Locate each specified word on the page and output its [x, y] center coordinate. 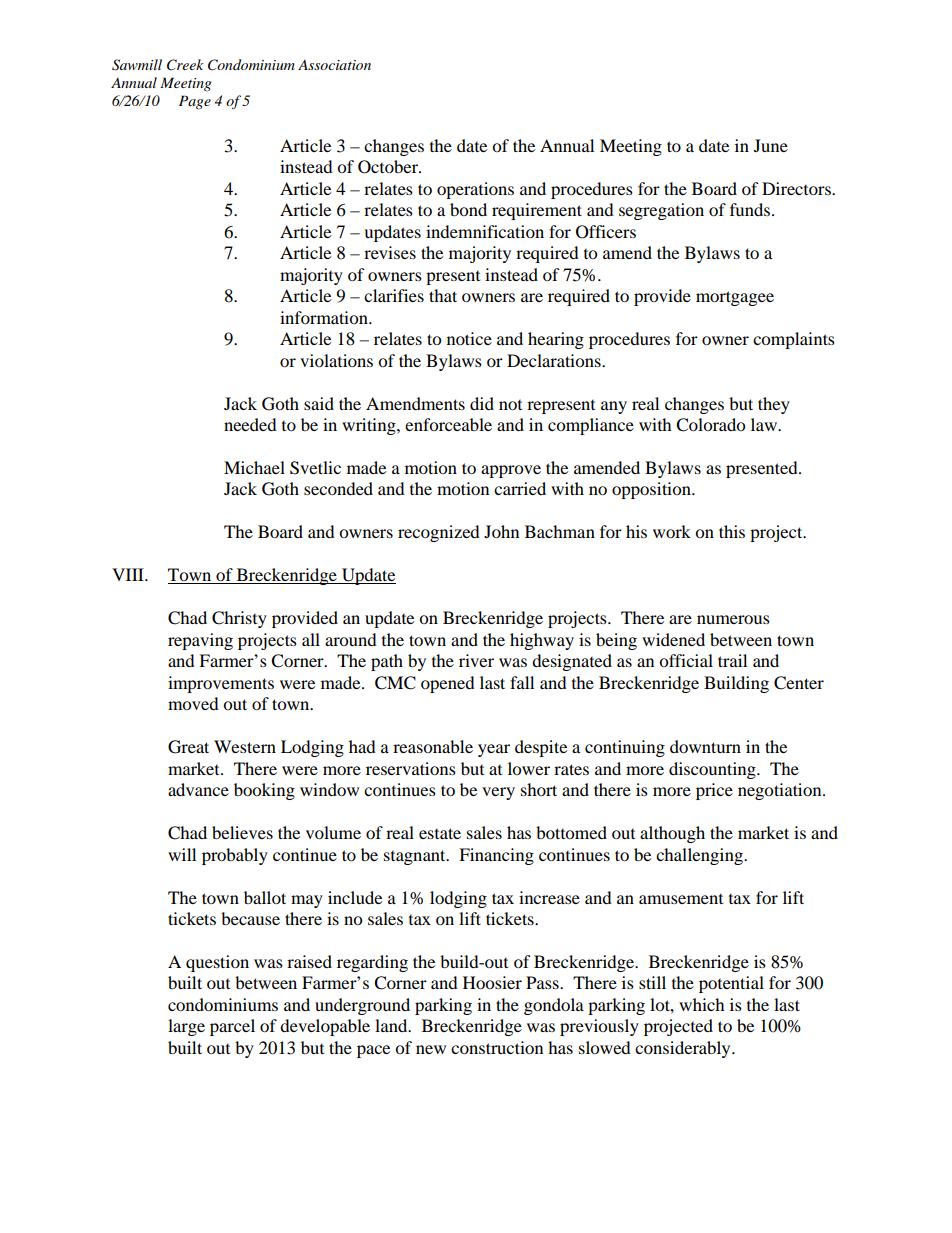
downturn [705, 746]
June [771, 145]
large [186, 1027]
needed [250, 424]
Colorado [710, 425]
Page [195, 102]
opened [448, 684]
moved [193, 703]
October [389, 167]
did [482, 403]
